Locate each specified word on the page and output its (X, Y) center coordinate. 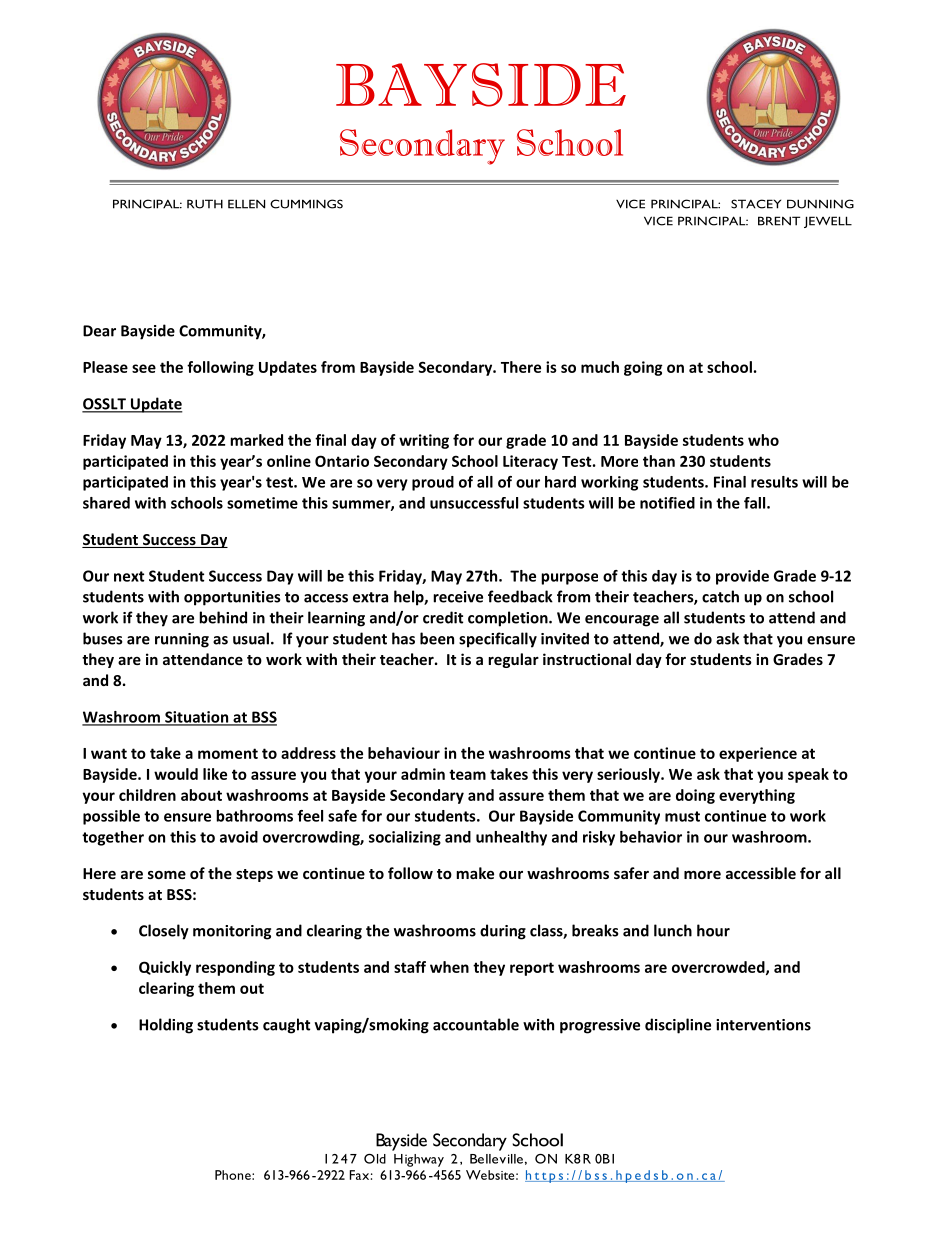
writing (424, 441)
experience (758, 754)
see (144, 368)
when (449, 967)
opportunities (232, 598)
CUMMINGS (306, 204)
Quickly (165, 968)
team (467, 774)
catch (720, 596)
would (176, 774)
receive (458, 597)
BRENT (779, 221)
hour (713, 930)
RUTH (205, 204)
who (763, 440)
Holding (166, 1026)
